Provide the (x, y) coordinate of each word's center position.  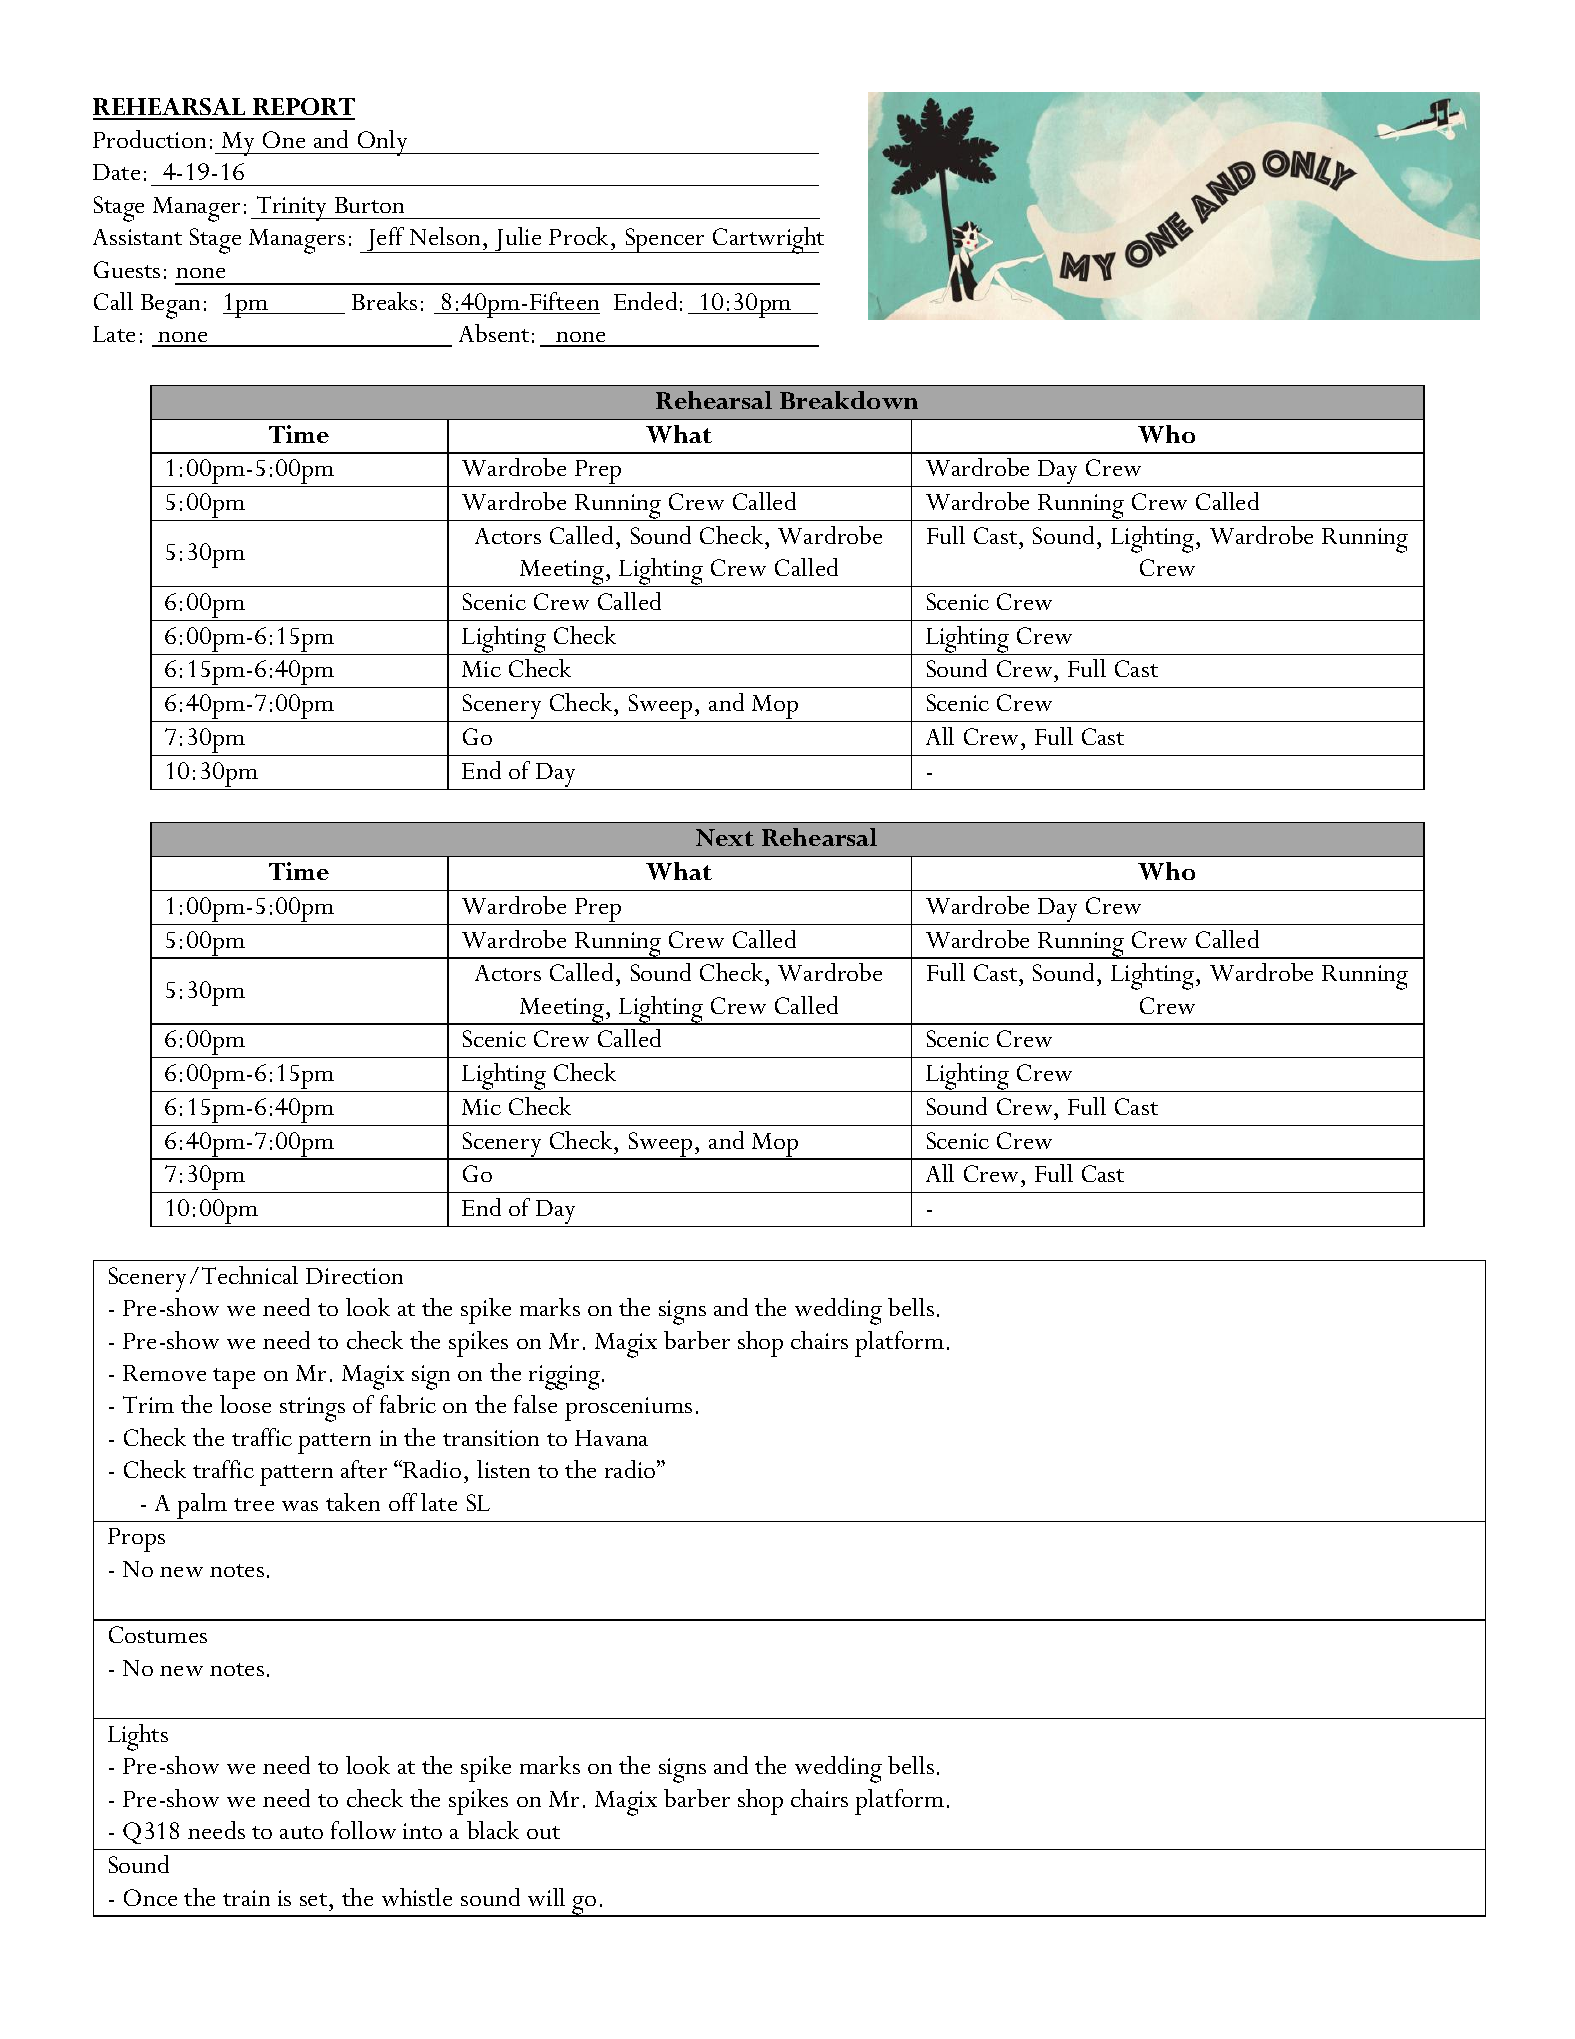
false (535, 1404)
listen (503, 1469)
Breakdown (849, 400)
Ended (645, 301)
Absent (494, 333)
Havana (611, 1438)
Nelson (445, 236)
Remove (164, 1373)
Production (149, 139)
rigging (564, 1377)
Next (725, 837)
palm (203, 1507)
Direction (354, 1276)
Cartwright (767, 240)
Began (170, 306)
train (246, 1898)
